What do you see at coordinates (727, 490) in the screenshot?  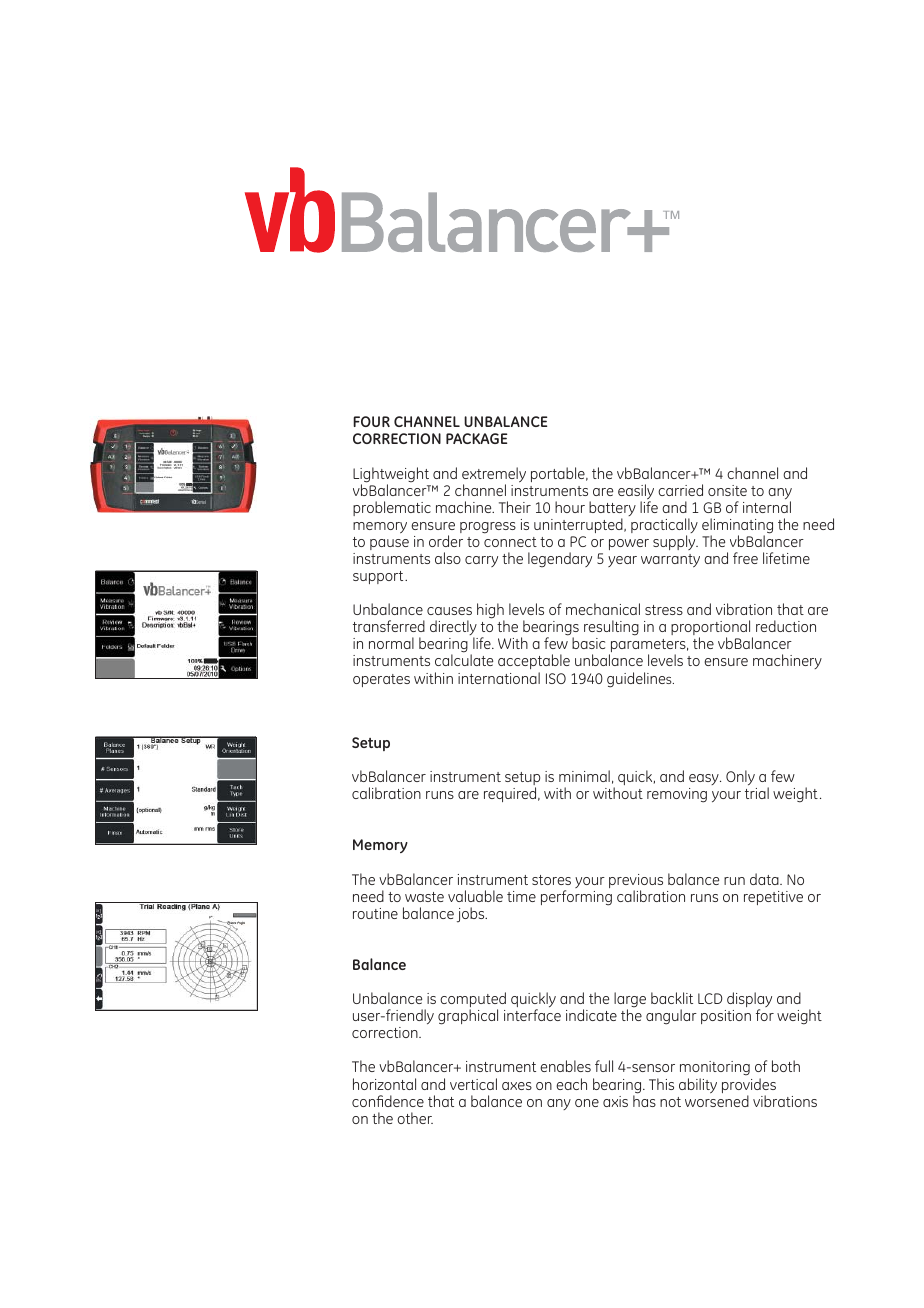 I see `onsite` at bounding box center [727, 490].
